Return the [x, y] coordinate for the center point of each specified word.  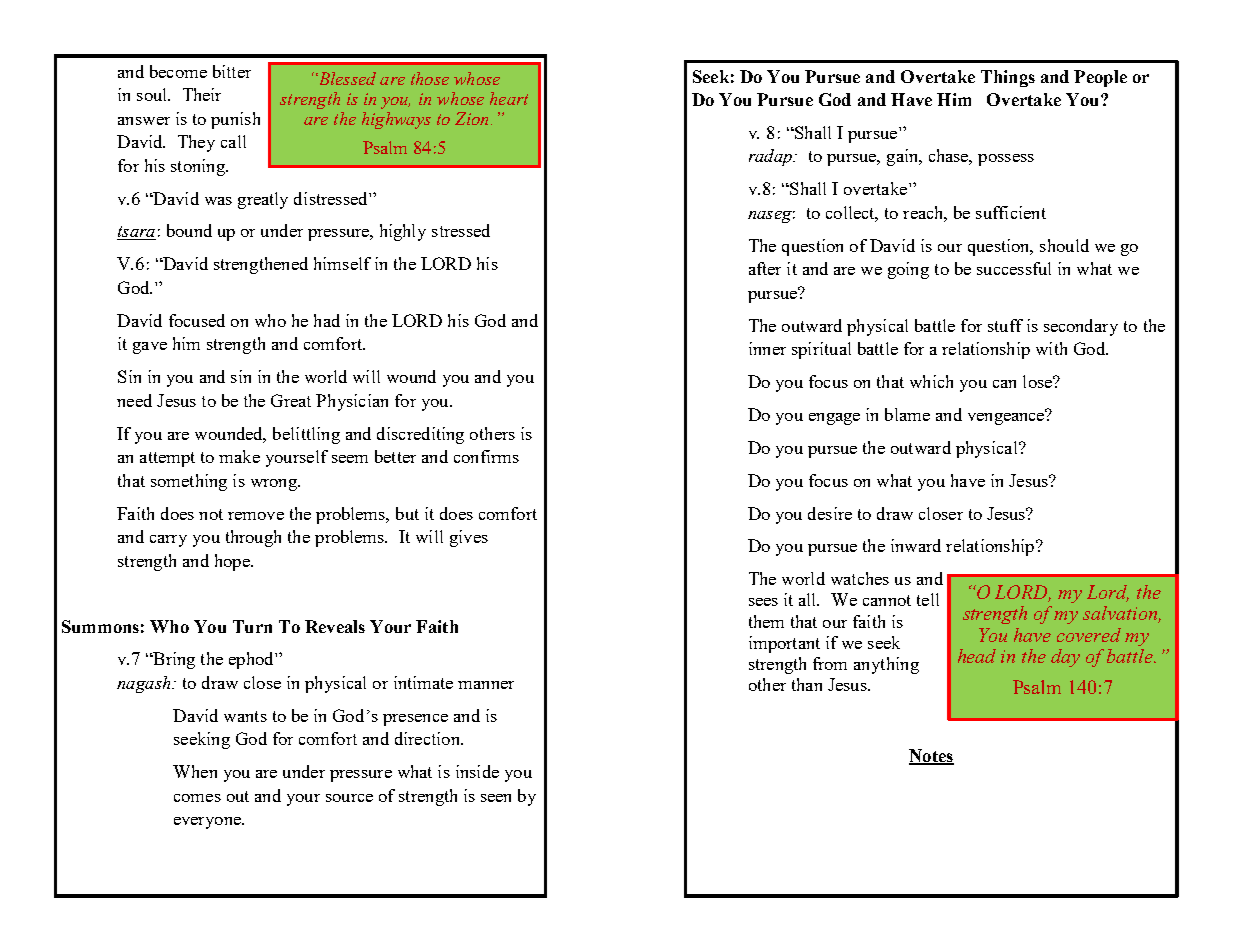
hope [233, 562]
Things [1008, 78]
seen [496, 798]
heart [509, 98]
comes [197, 798]
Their [202, 94]
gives [469, 538]
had [327, 320]
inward [916, 545]
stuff [1005, 325]
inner [767, 348]
